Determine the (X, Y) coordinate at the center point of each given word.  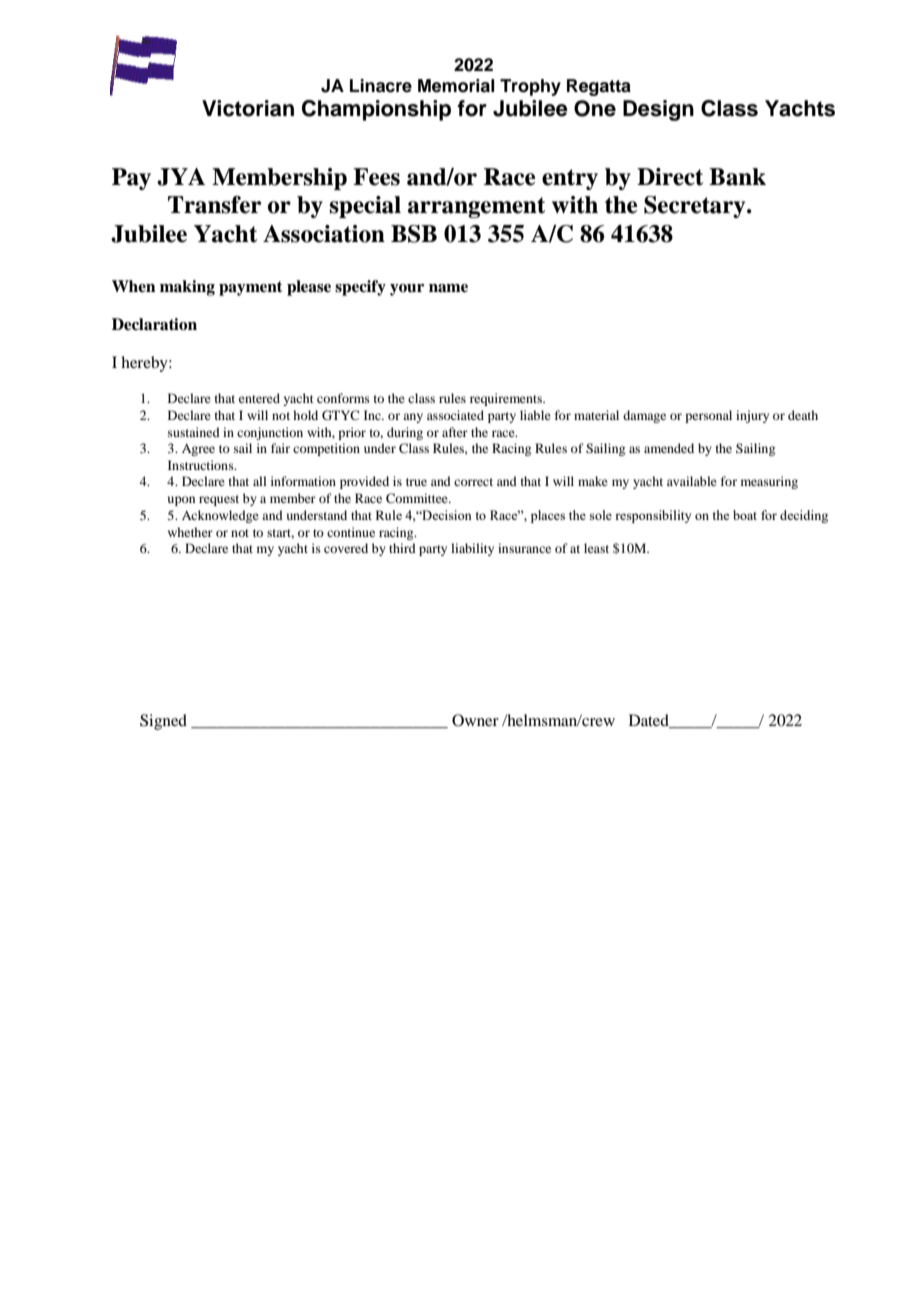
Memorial (456, 86)
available (692, 481)
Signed (163, 722)
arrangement (476, 207)
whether (190, 532)
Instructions (202, 465)
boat (745, 515)
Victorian (248, 108)
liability (472, 549)
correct (473, 482)
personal (708, 416)
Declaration (154, 324)
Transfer (214, 205)
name (448, 288)
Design (658, 110)
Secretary (696, 207)
